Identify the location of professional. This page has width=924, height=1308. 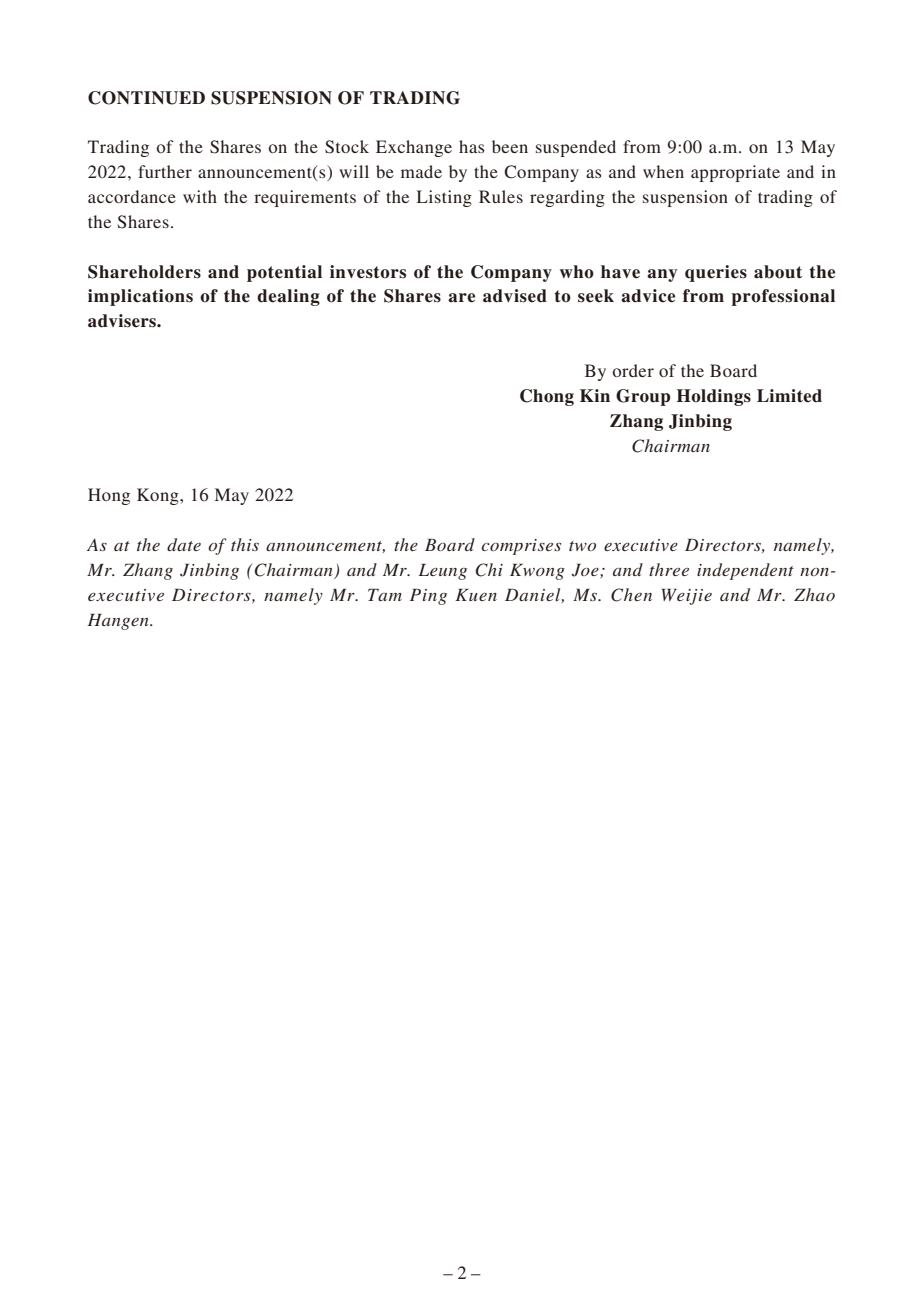
(783, 297).
